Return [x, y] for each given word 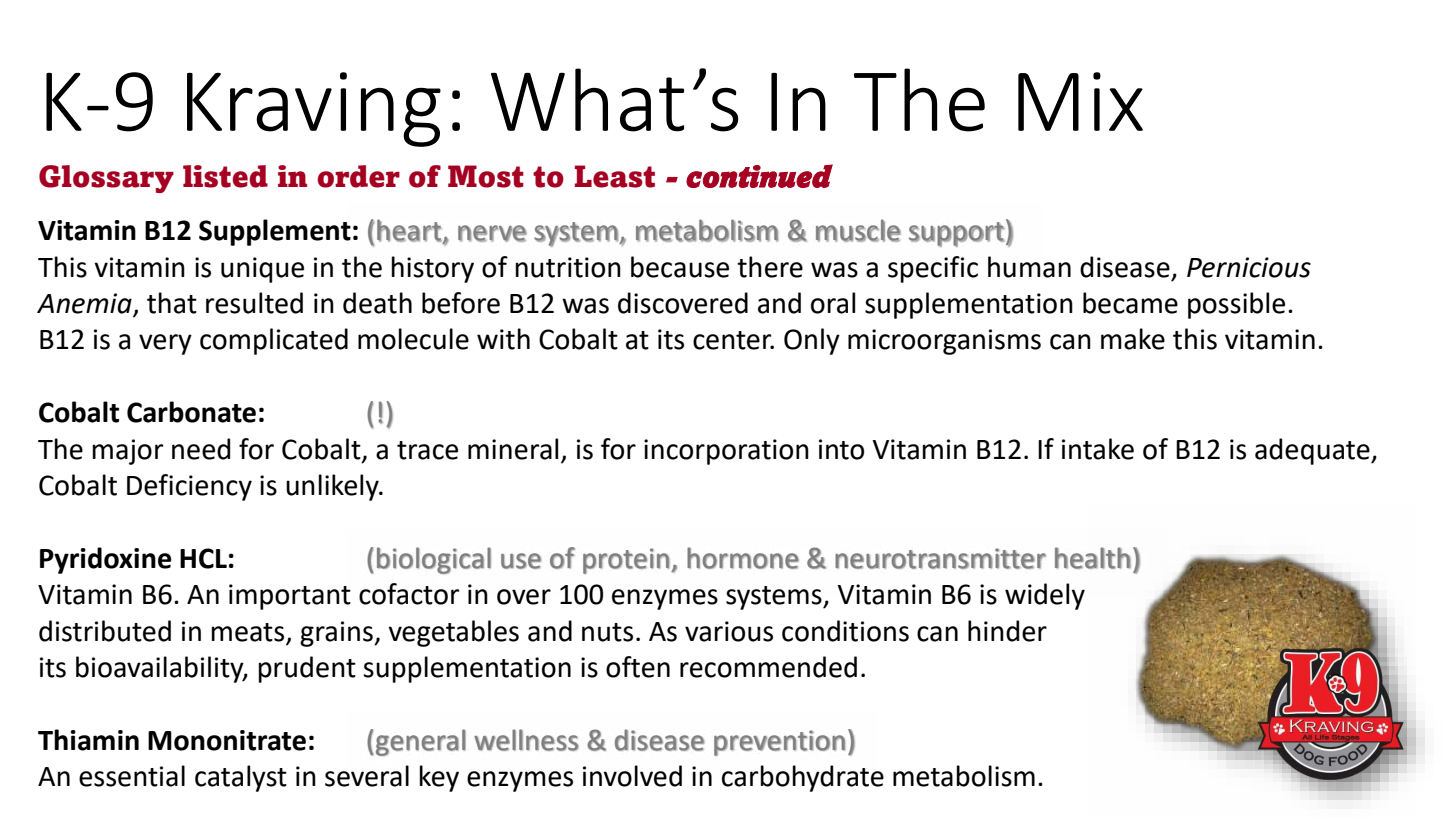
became [1130, 303]
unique [262, 270]
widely [1045, 596]
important [290, 597]
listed [225, 176]
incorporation [726, 452]
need [201, 449]
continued [759, 176]
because [680, 267]
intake [1098, 449]
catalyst [241, 778]
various [729, 631]
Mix [1080, 101]
